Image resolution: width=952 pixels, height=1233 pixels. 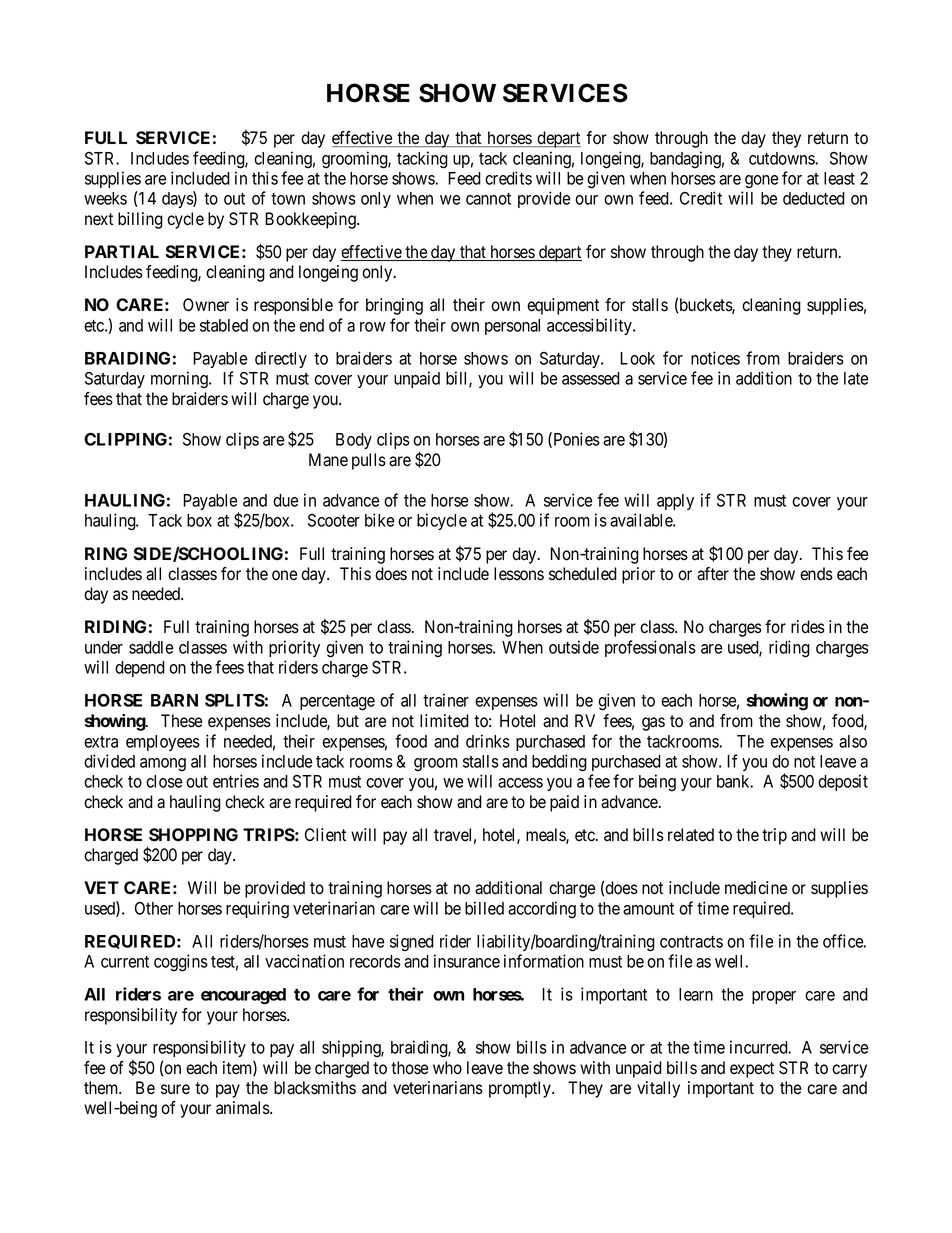 I want to click on apply, so click(x=675, y=502).
